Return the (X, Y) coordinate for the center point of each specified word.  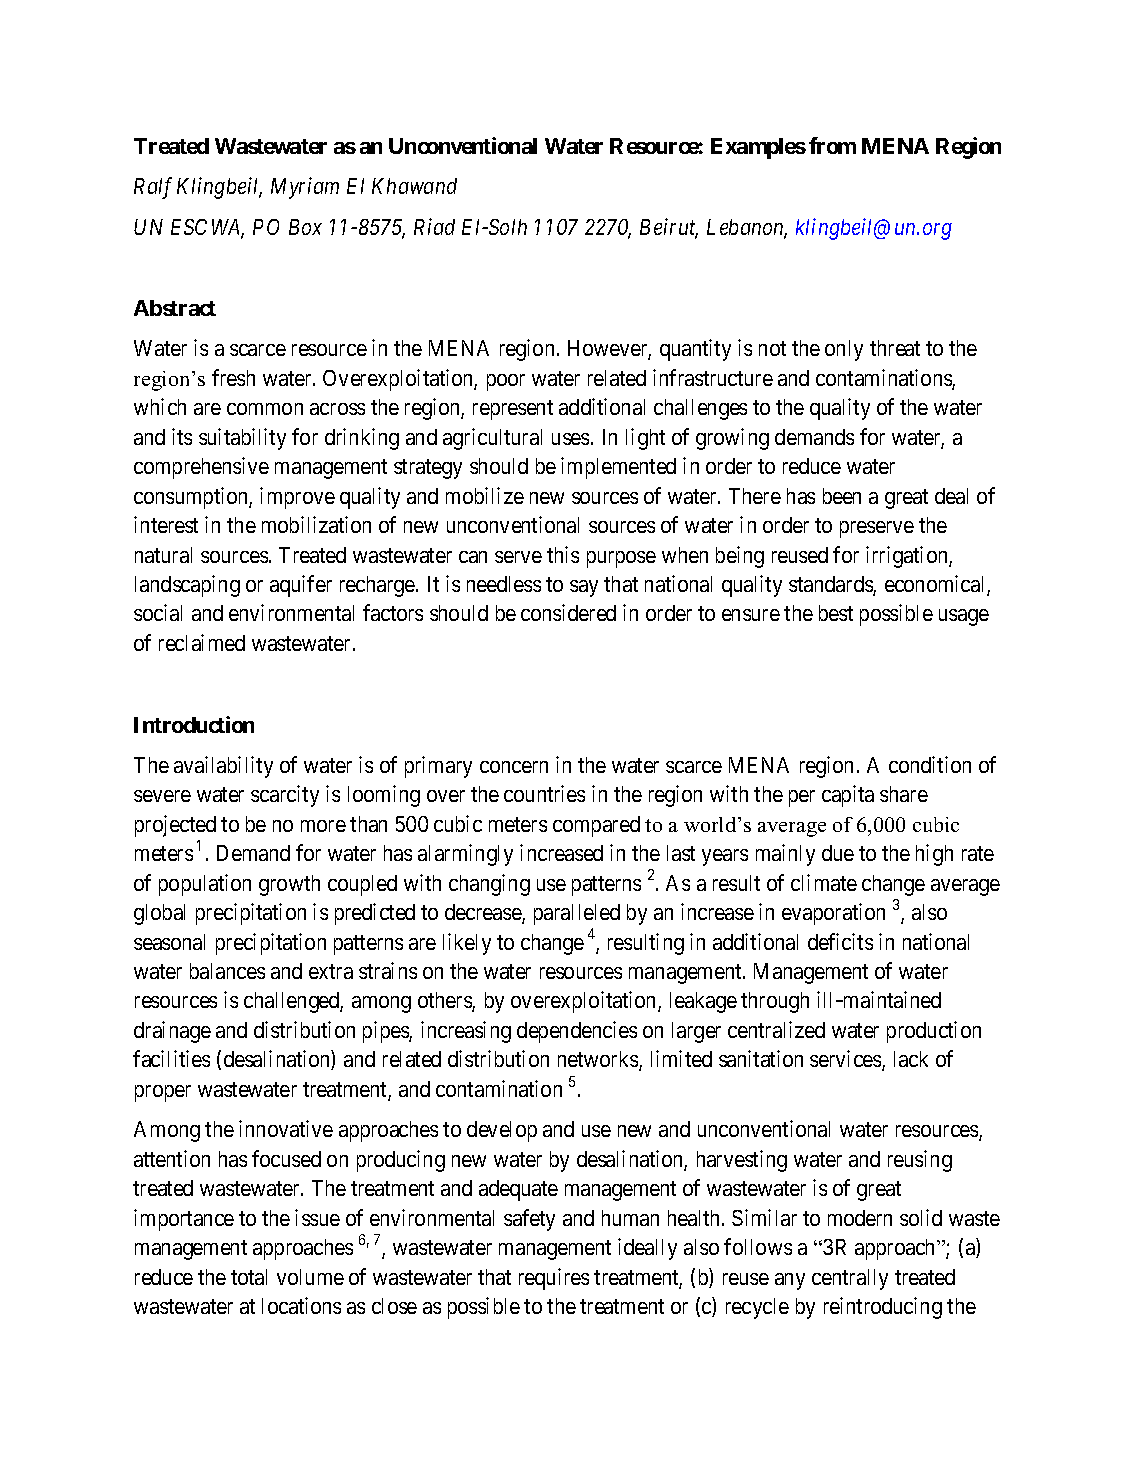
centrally (850, 1279)
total (249, 1277)
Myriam (305, 188)
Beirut (669, 228)
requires (554, 1279)
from (832, 145)
